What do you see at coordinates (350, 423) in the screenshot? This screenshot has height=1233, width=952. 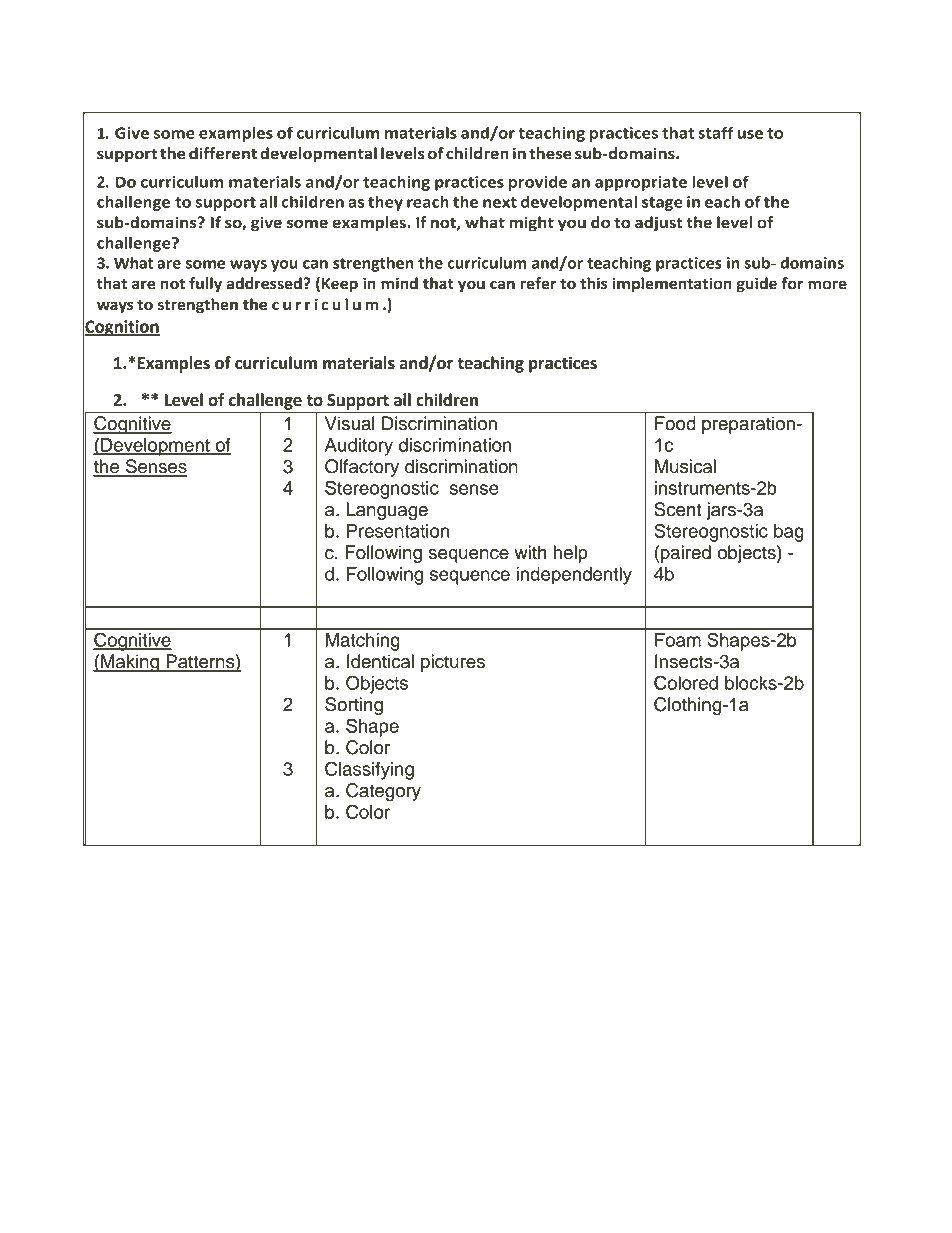 I see `Visual` at bounding box center [350, 423].
